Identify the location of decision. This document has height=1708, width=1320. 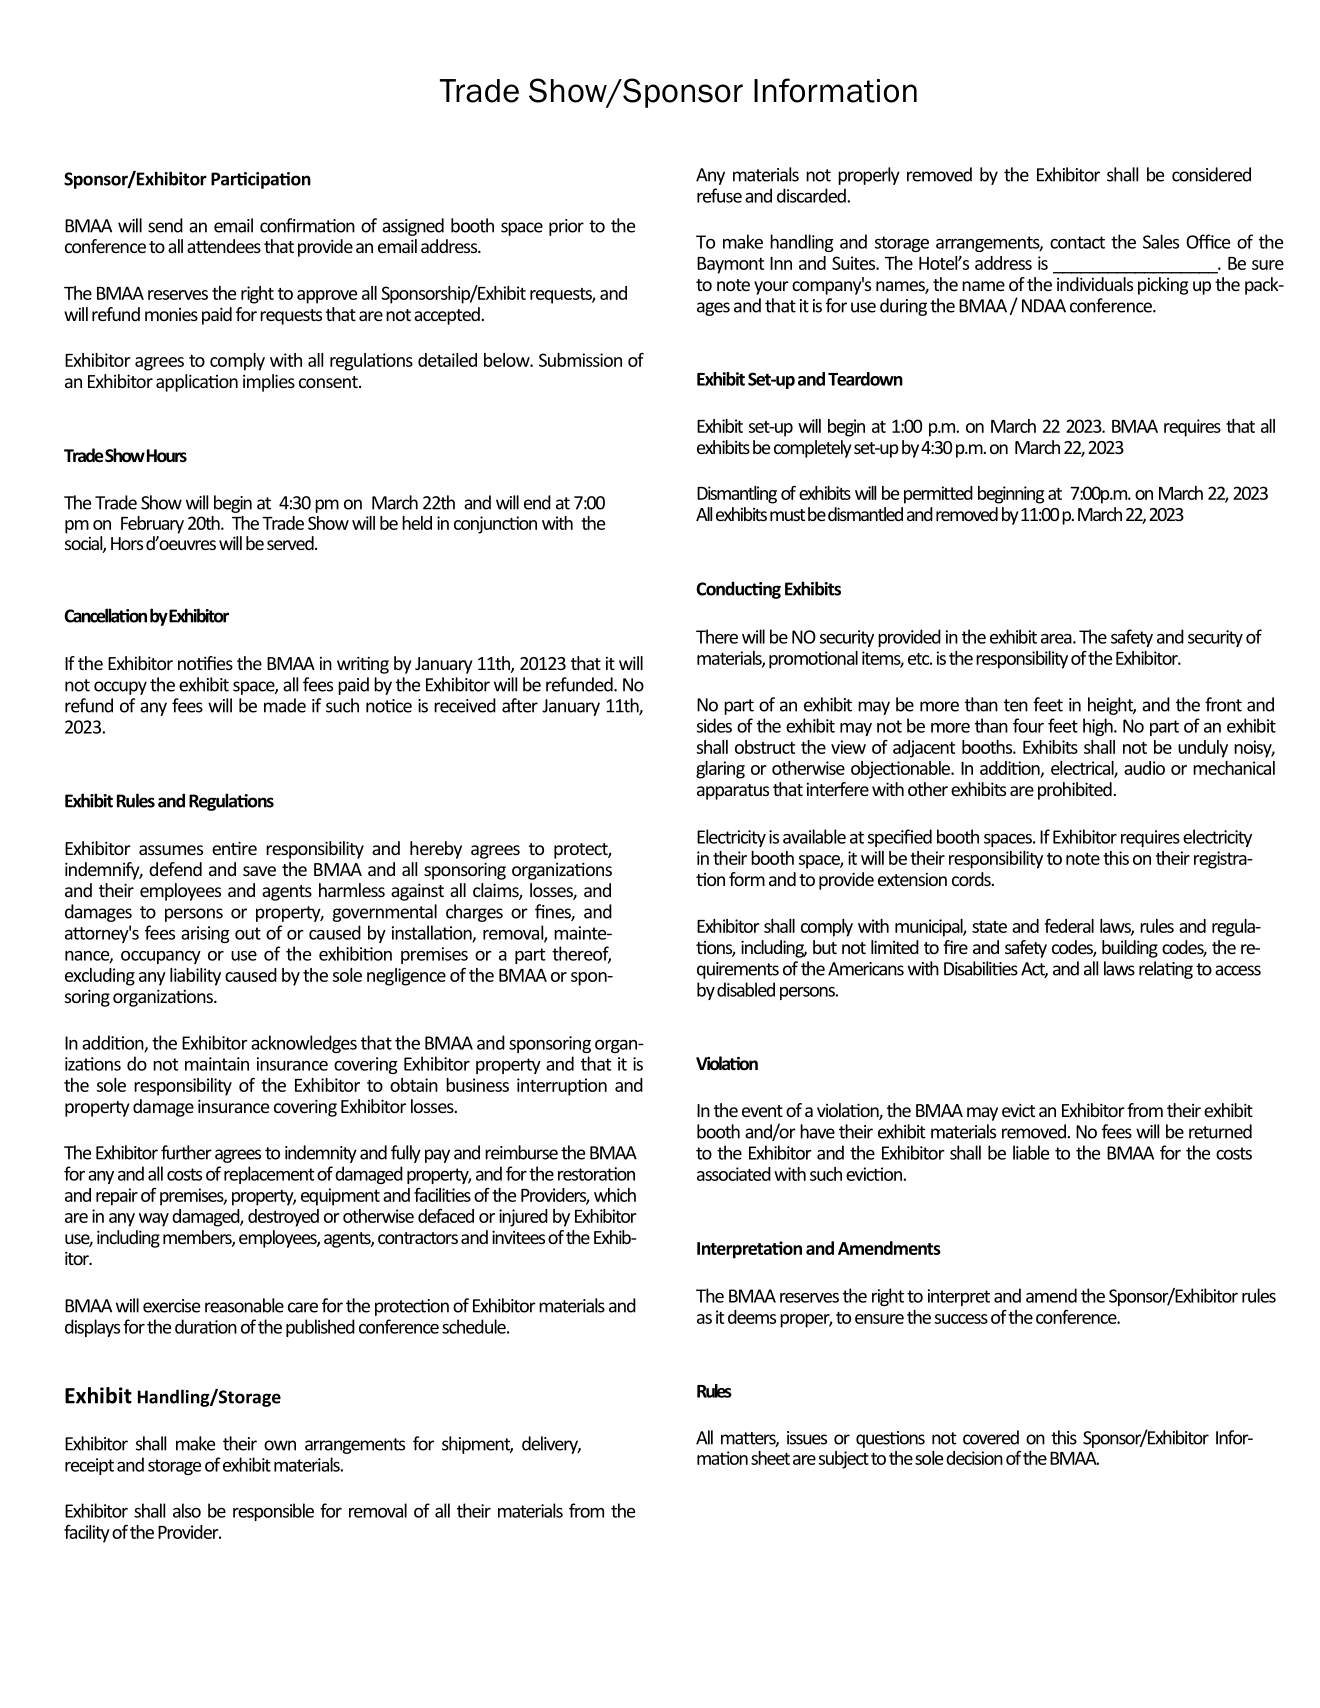
(974, 1458).
